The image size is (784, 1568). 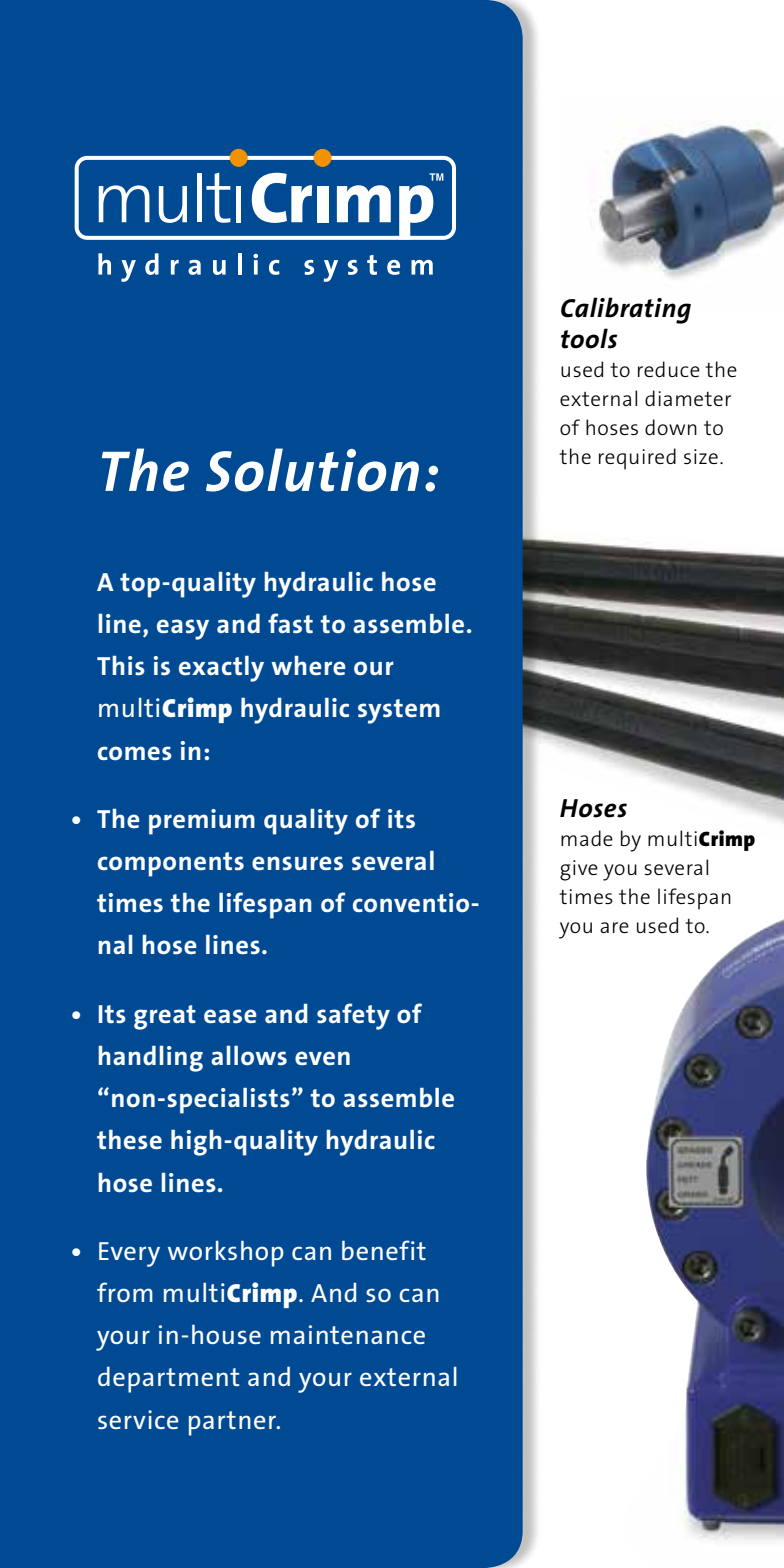 I want to click on give, so click(x=579, y=870).
